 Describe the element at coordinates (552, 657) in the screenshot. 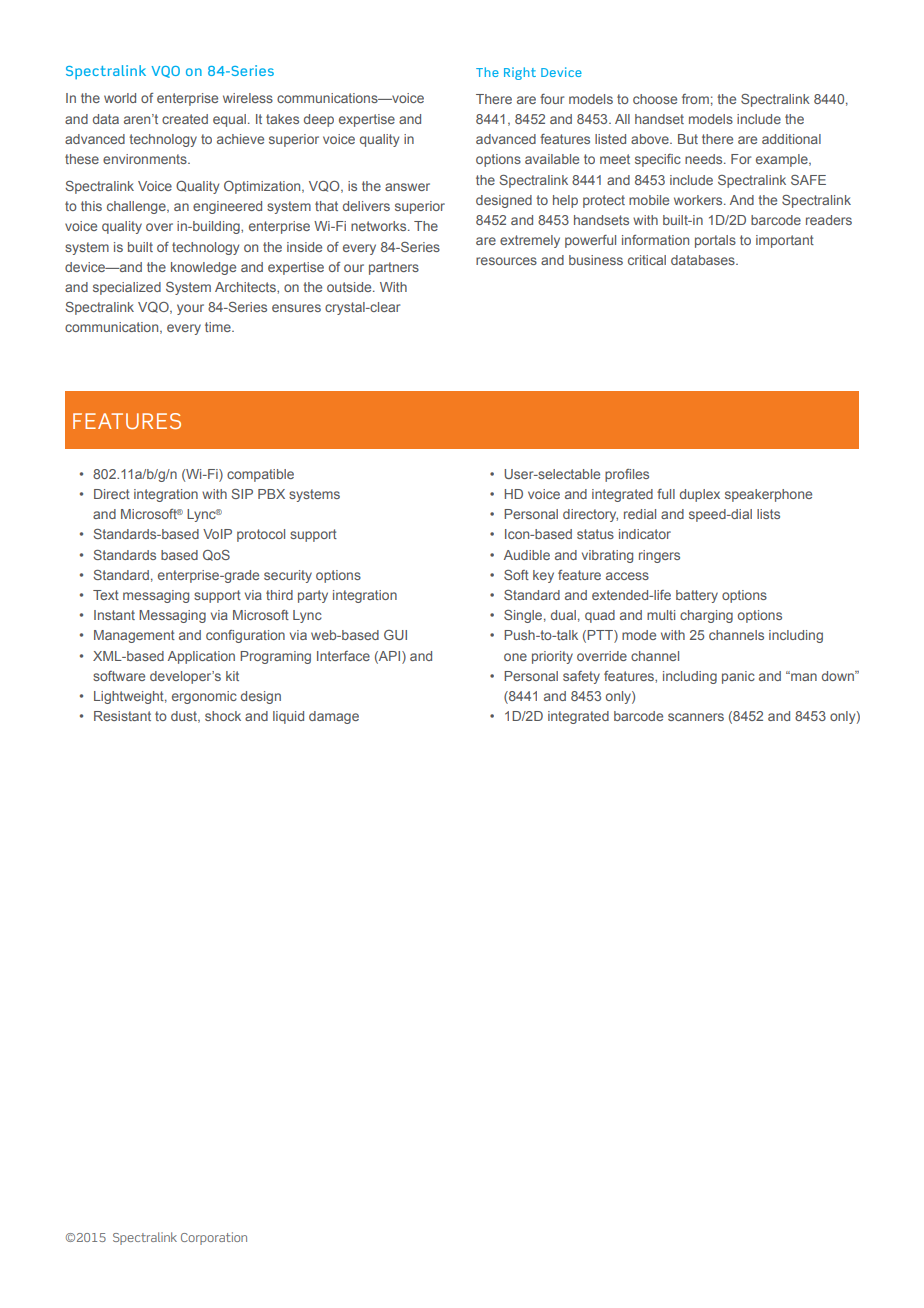

I see `priority` at that location.
